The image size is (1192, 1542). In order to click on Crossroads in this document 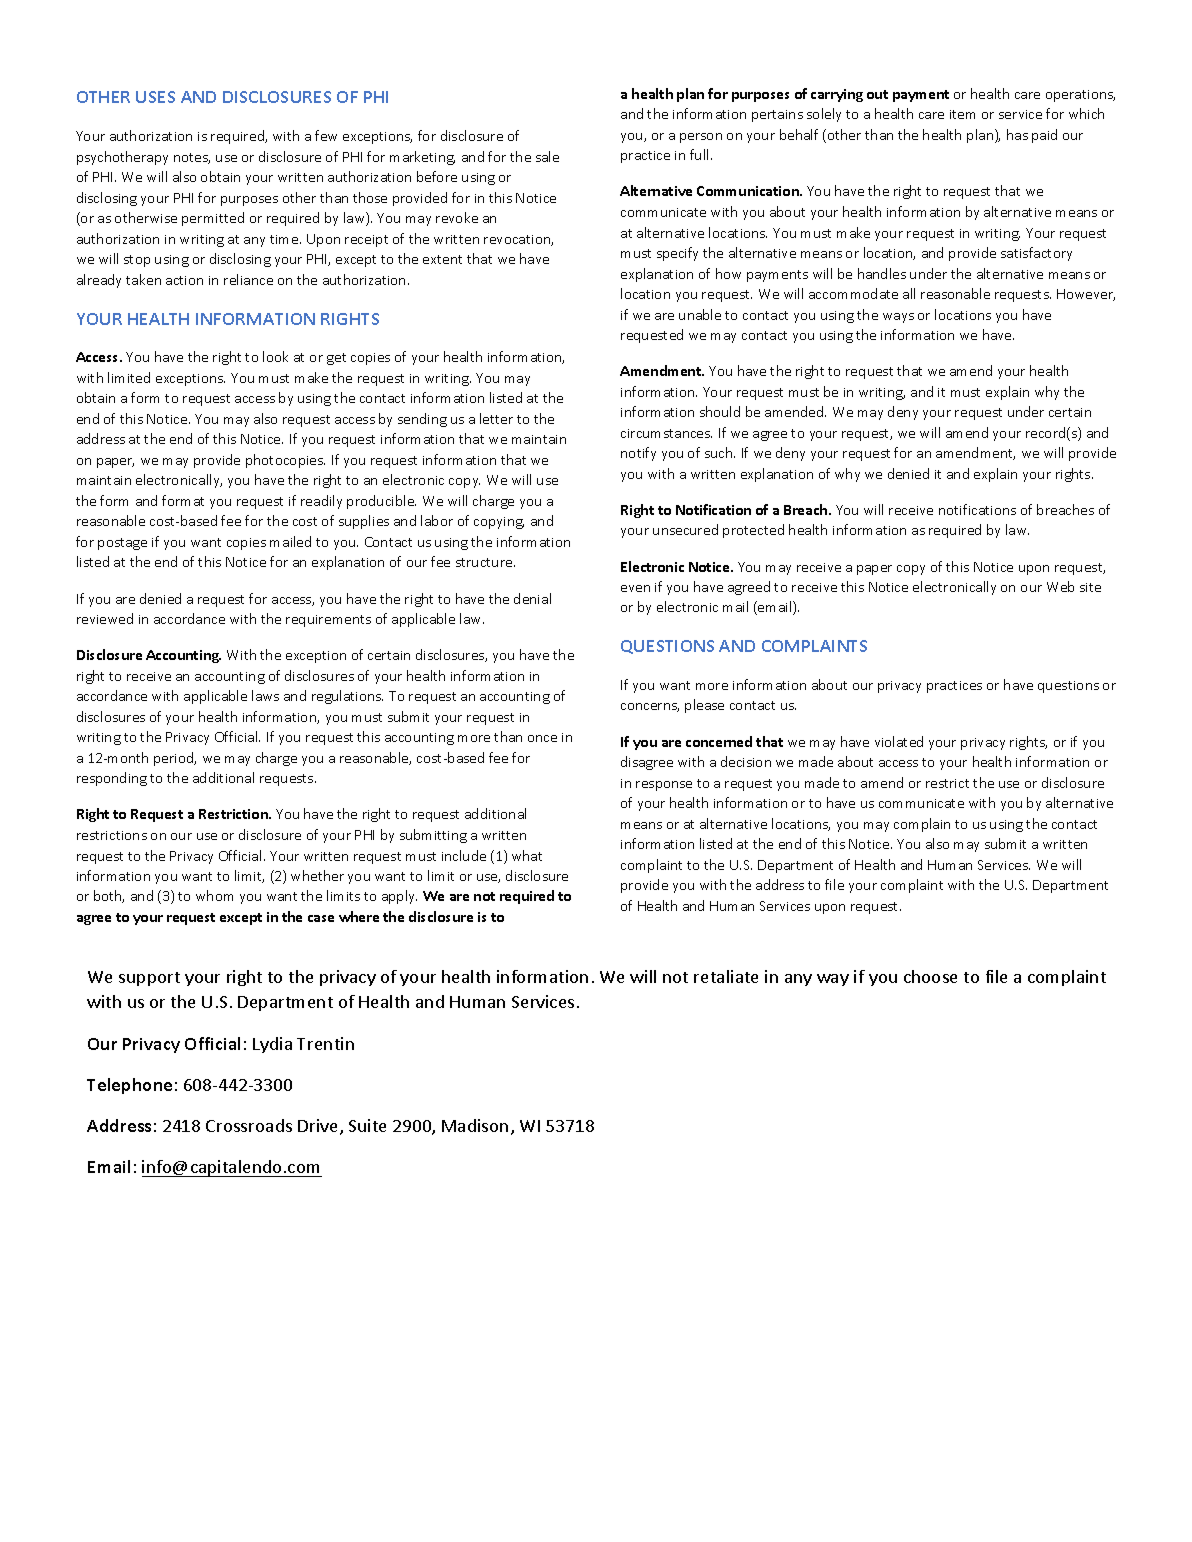, I will do `click(249, 1125)`.
